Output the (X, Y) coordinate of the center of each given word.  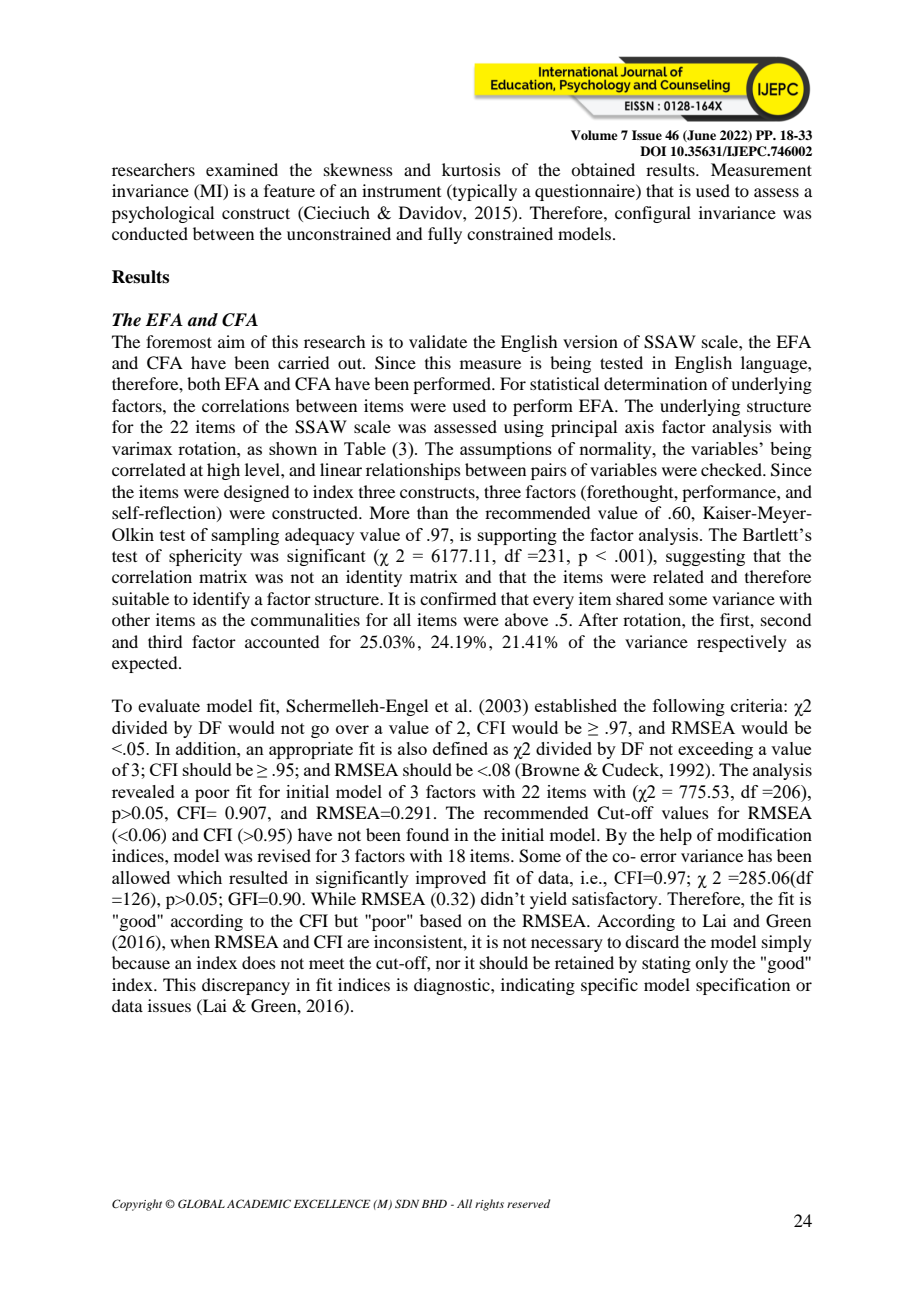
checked (732, 469)
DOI (653, 151)
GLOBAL (201, 1203)
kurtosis (471, 169)
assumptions (506, 450)
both (203, 383)
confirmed (458, 598)
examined (242, 169)
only (711, 964)
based (441, 920)
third (165, 641)
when (190, 941)
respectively (742, 643)
